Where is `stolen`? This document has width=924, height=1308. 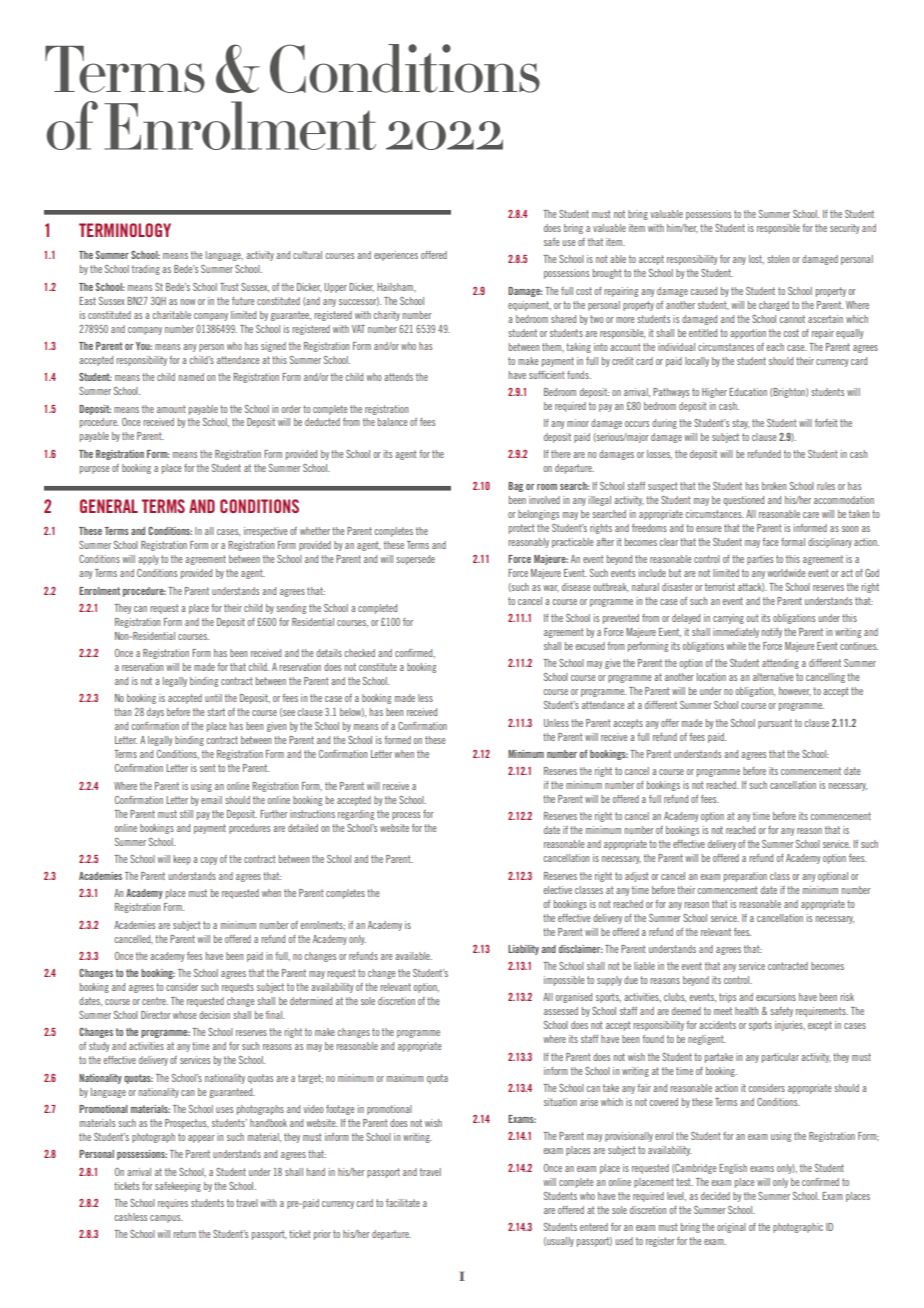
stolen is located at coordinates (778, 259).
